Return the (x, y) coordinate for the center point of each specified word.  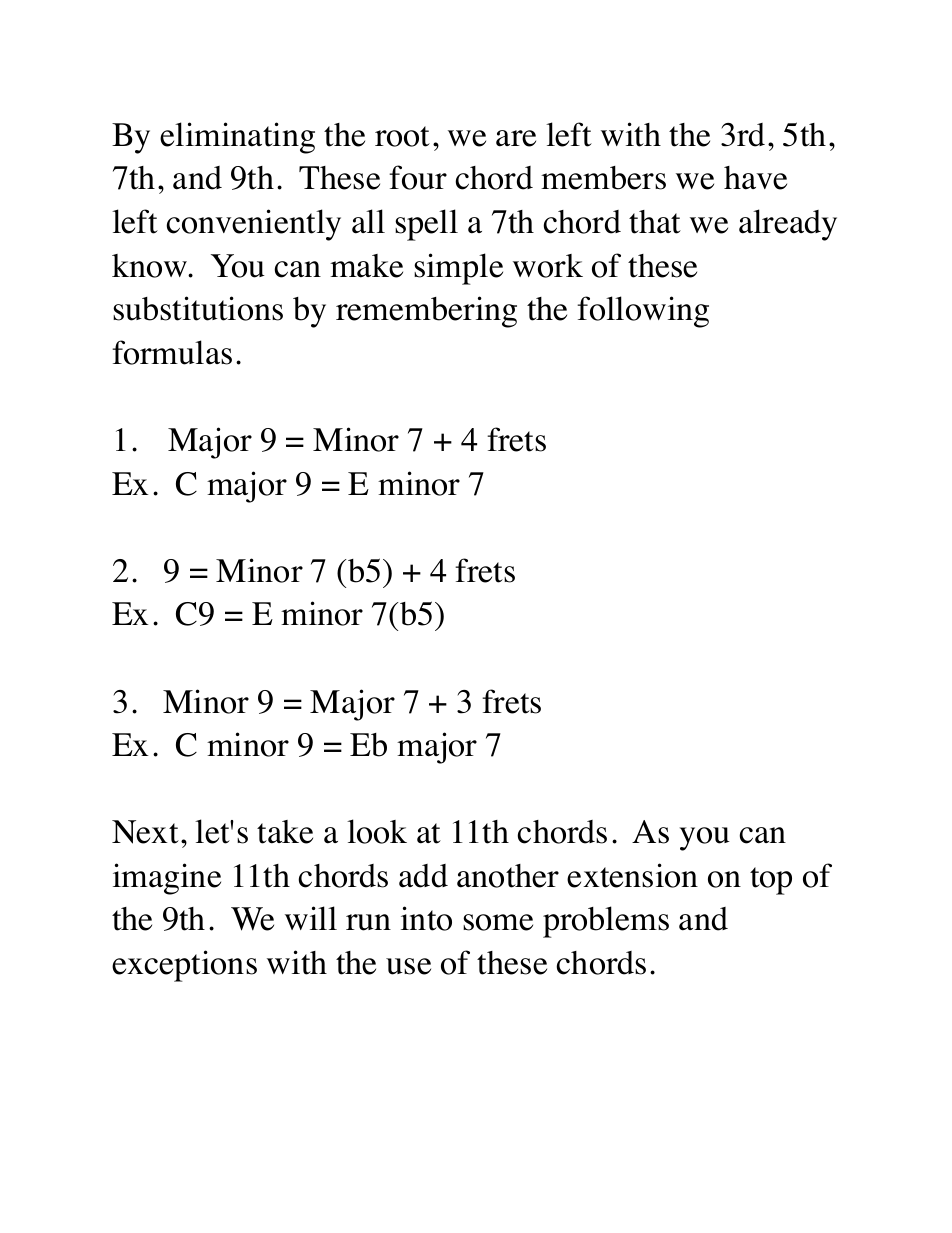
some (498, 922)
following (643, 312)
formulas (172, 352)
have (755, 178)
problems (606, 922)
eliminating (237, 138)
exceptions (184, 966)
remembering (426, 312)
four (418, 177)
